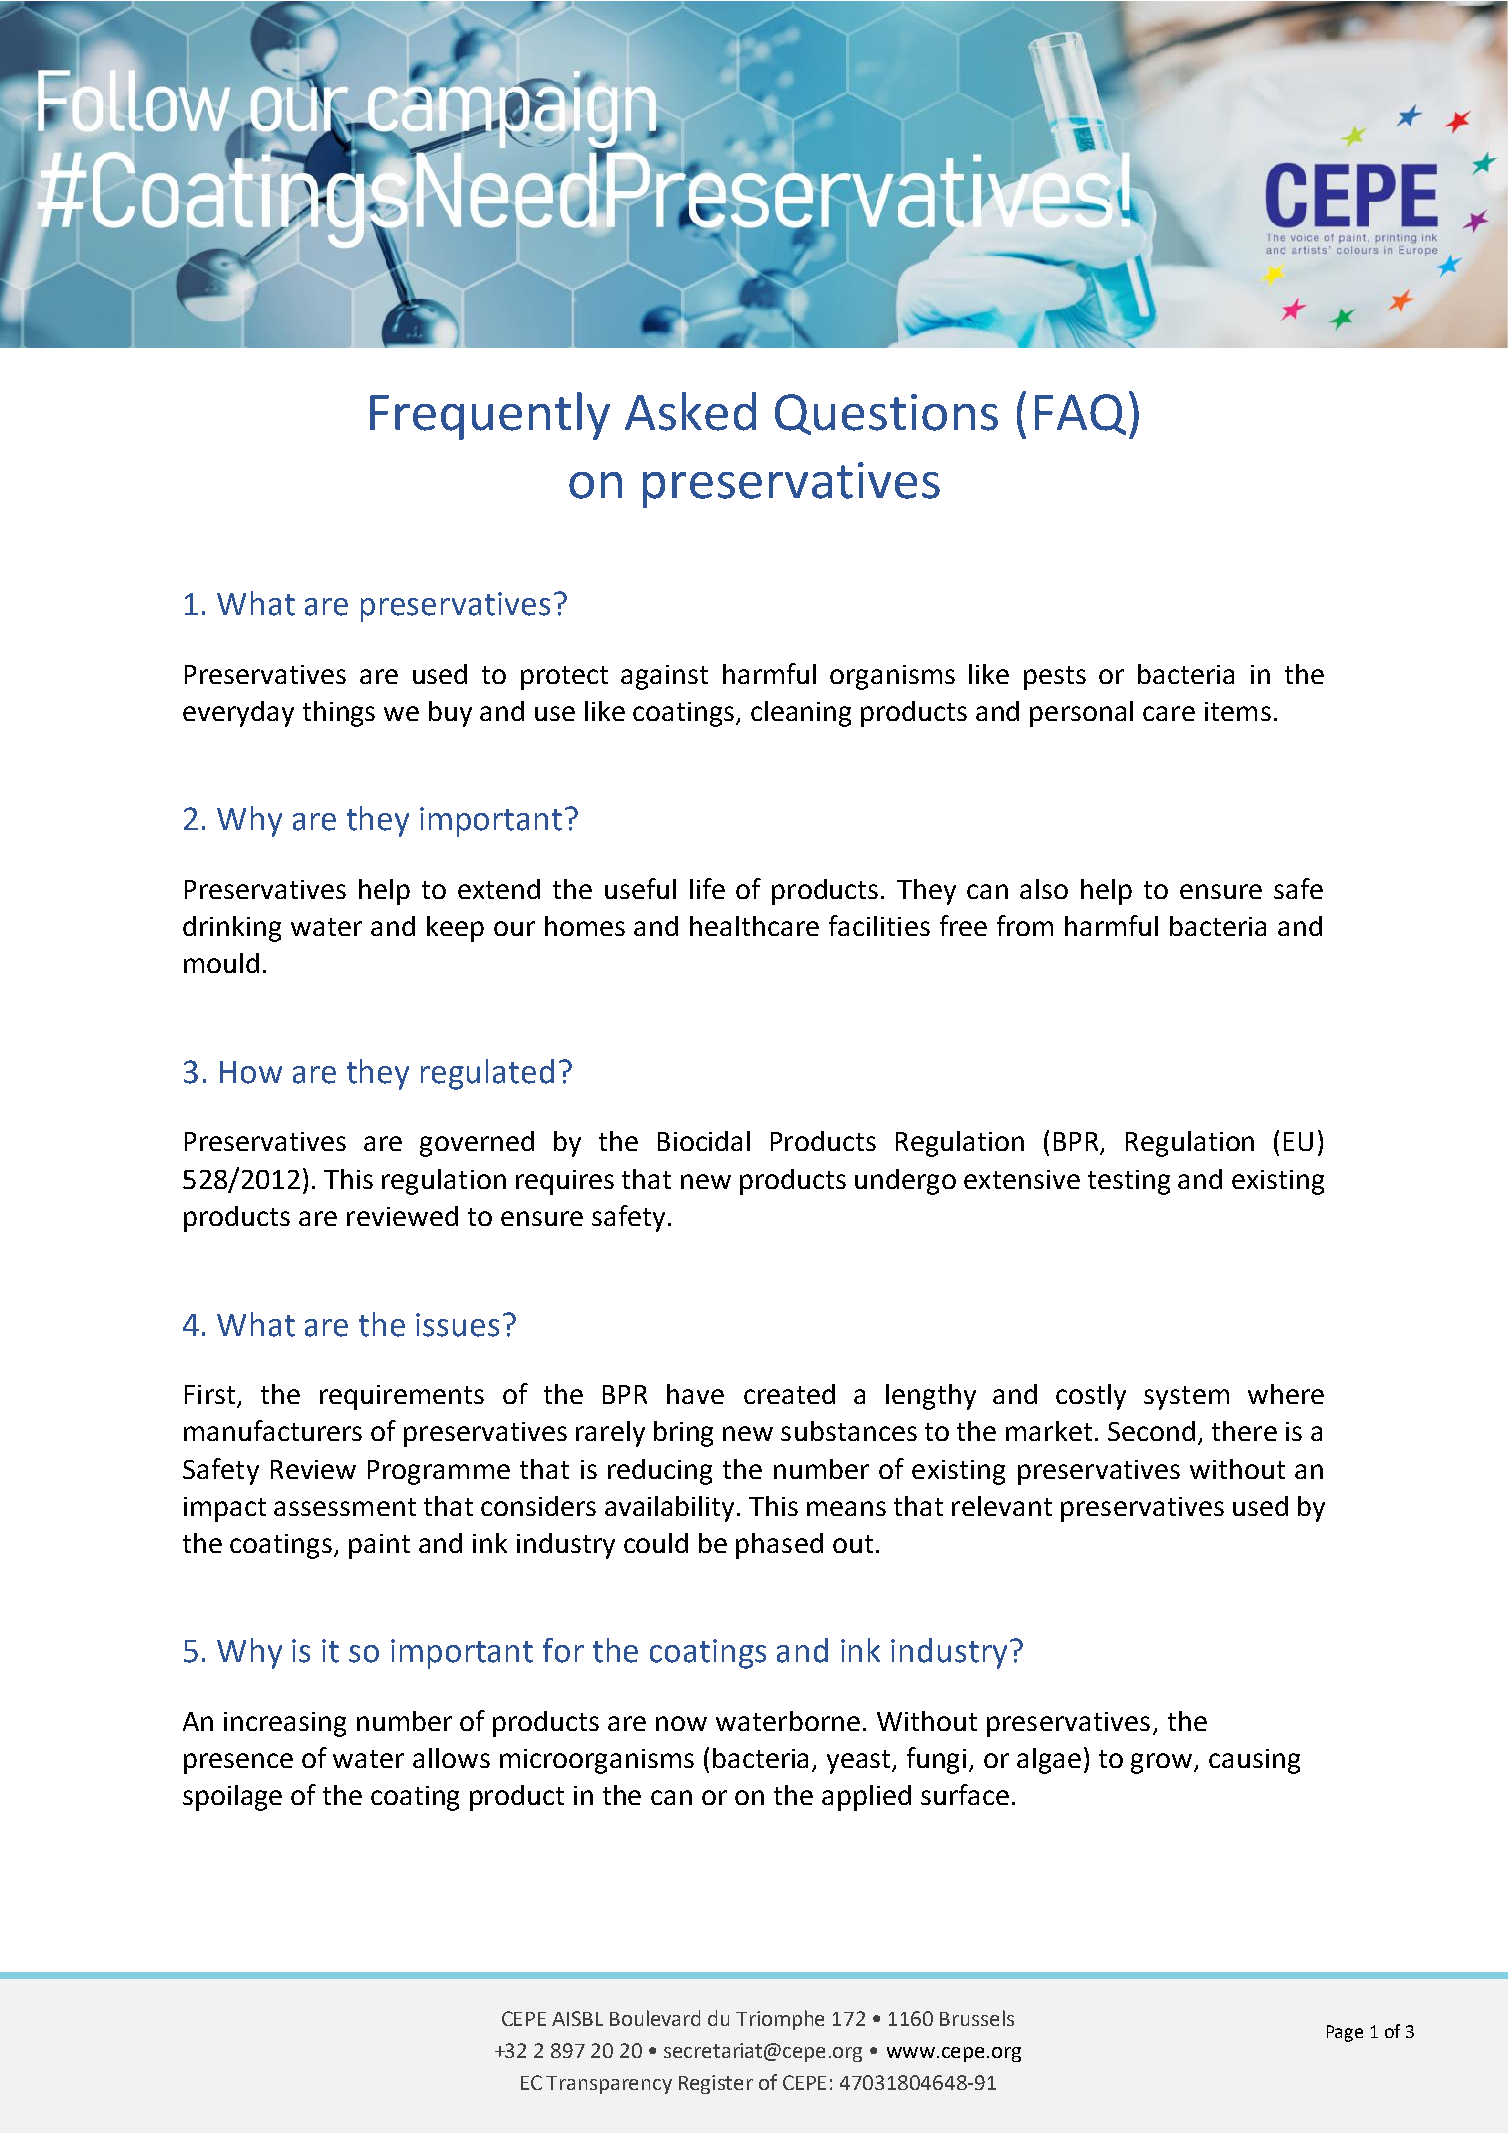  I want to click on phased, so click(779, 1546).
